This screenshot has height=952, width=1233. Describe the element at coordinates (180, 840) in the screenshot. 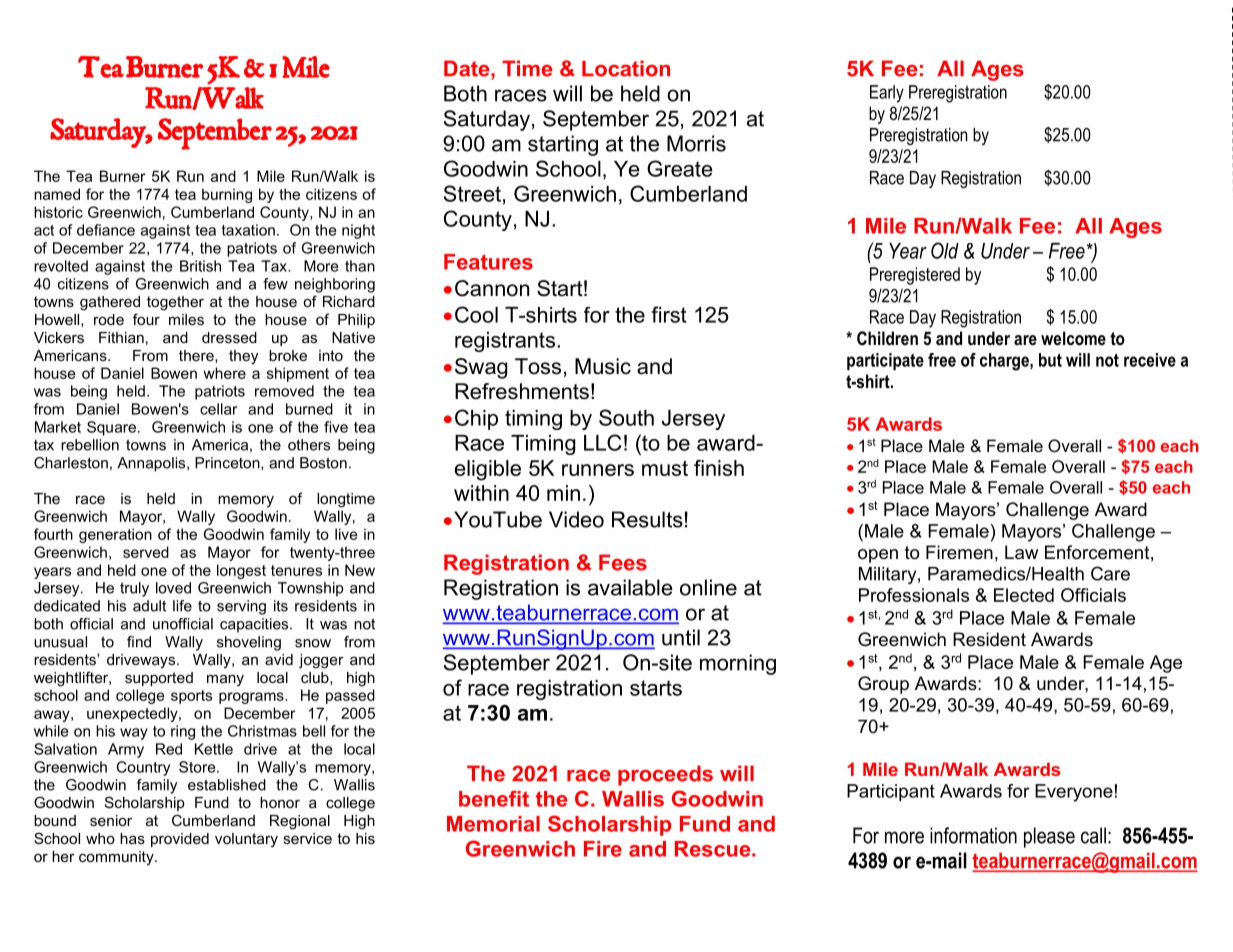

I see `provided` at that location.
